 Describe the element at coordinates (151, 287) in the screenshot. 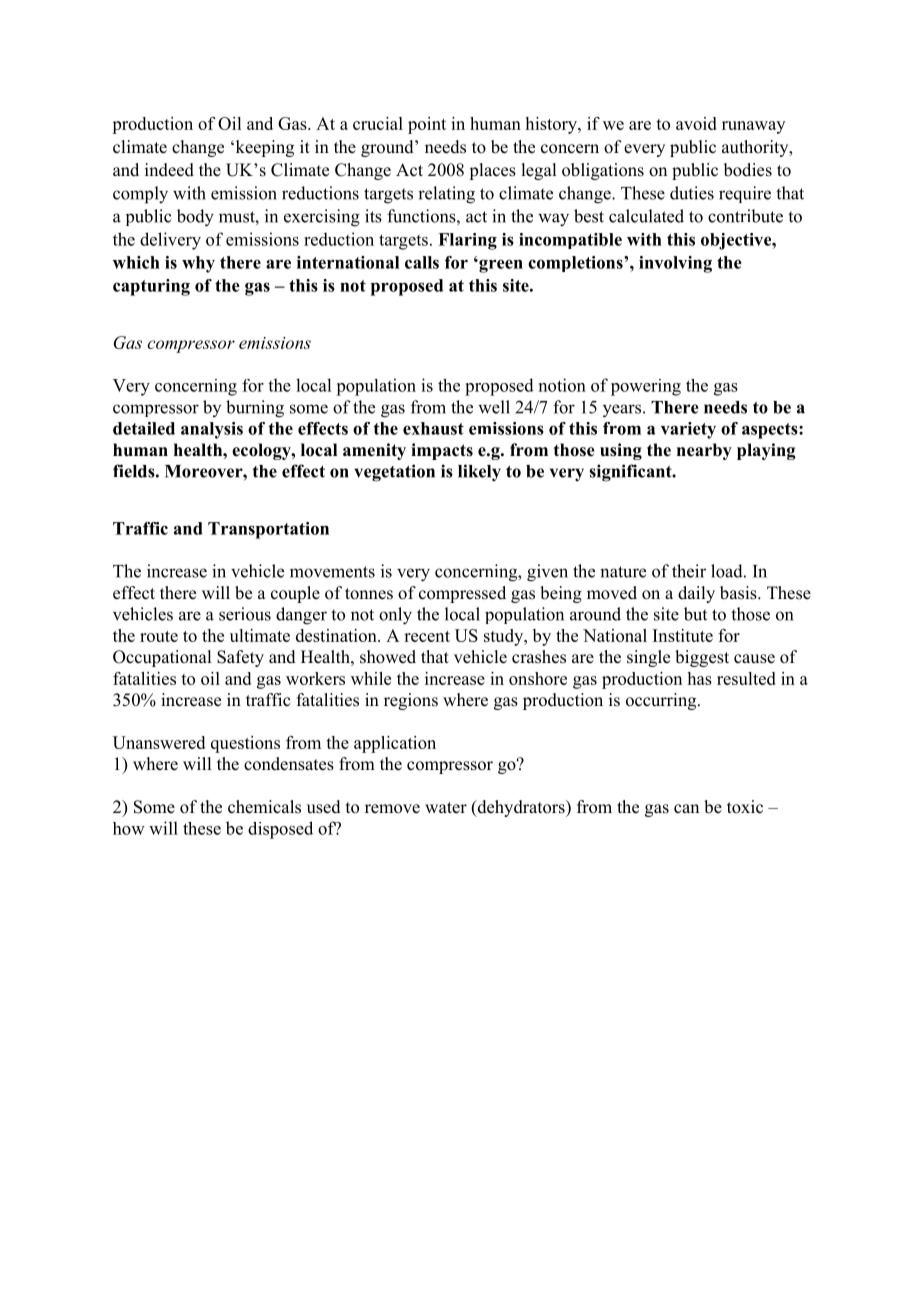

I see `capturing` at that location.
